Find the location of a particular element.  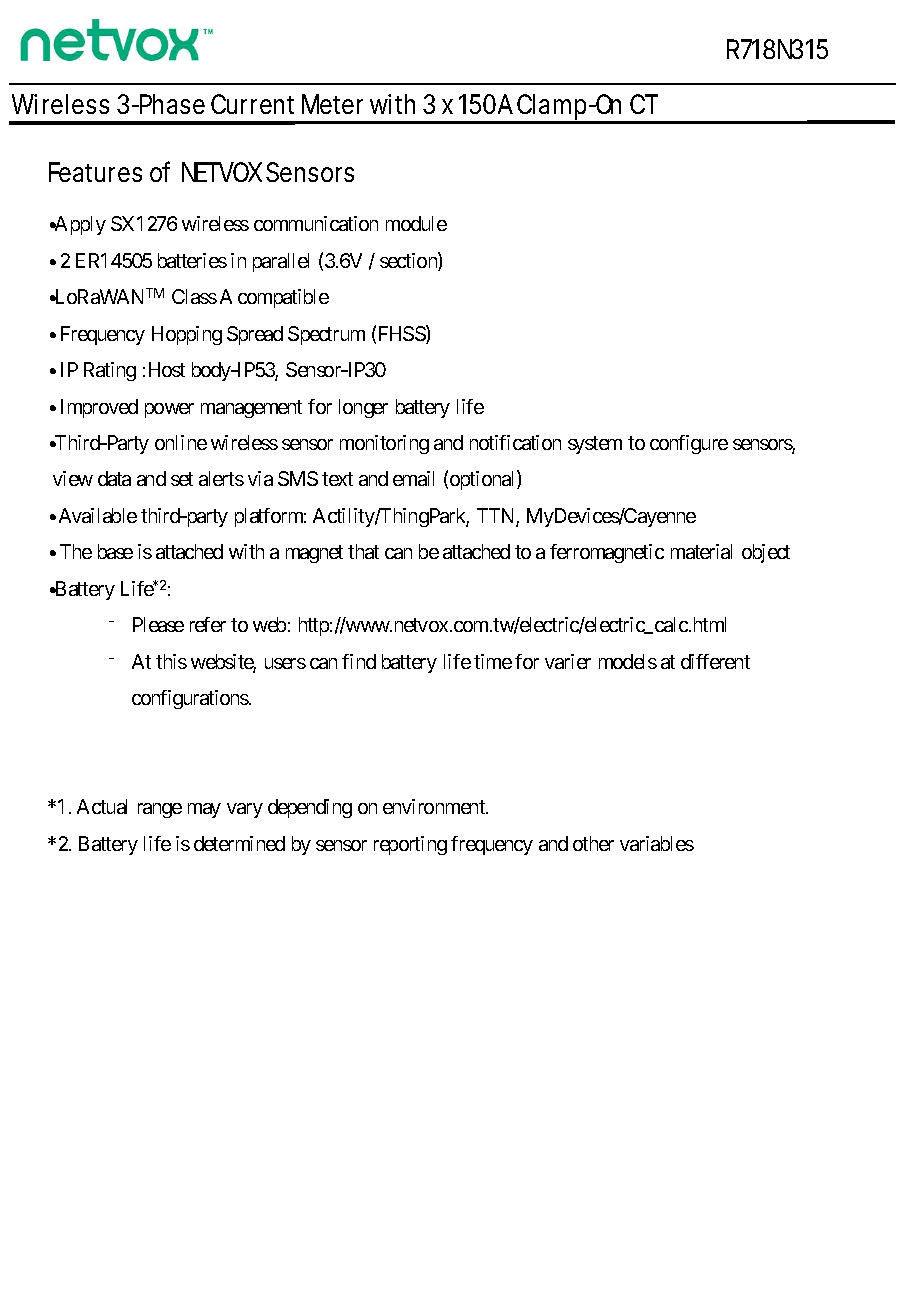

set is located at coordinates (182, 479).
